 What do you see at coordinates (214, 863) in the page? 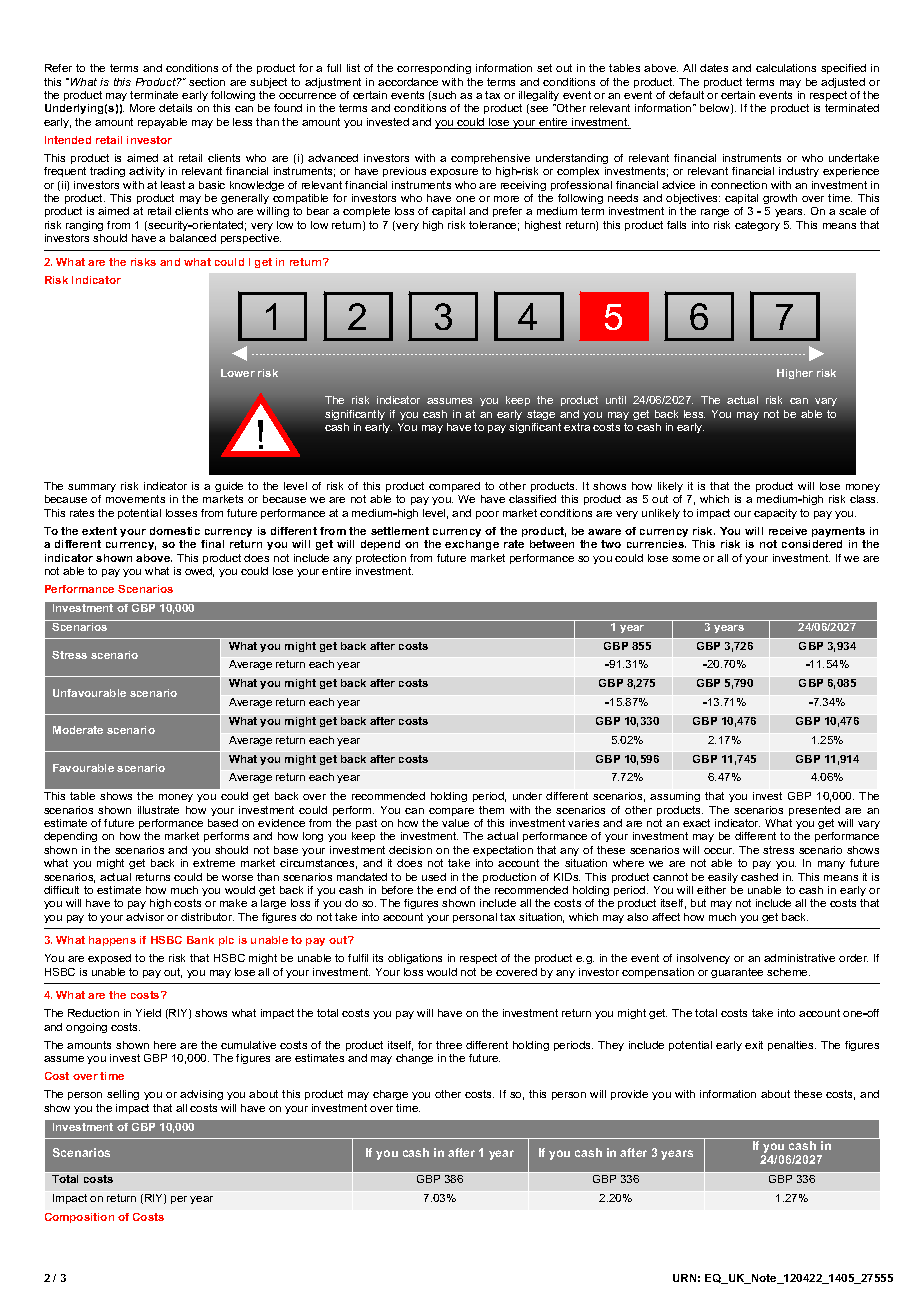
I see `extreme` at bounding box center [214, 863].
